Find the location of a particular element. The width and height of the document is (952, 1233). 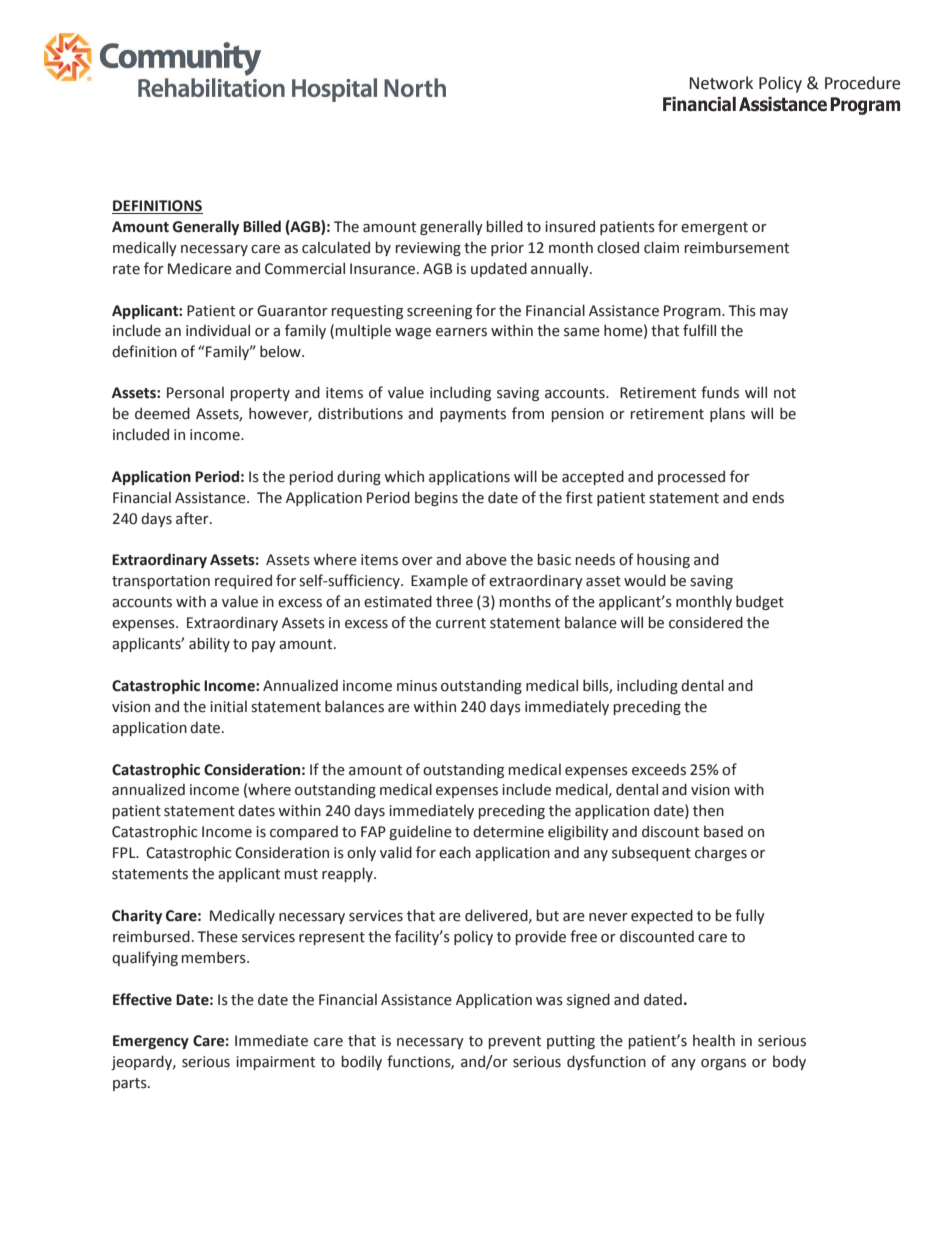

above is located at coordinates (486, 559).
